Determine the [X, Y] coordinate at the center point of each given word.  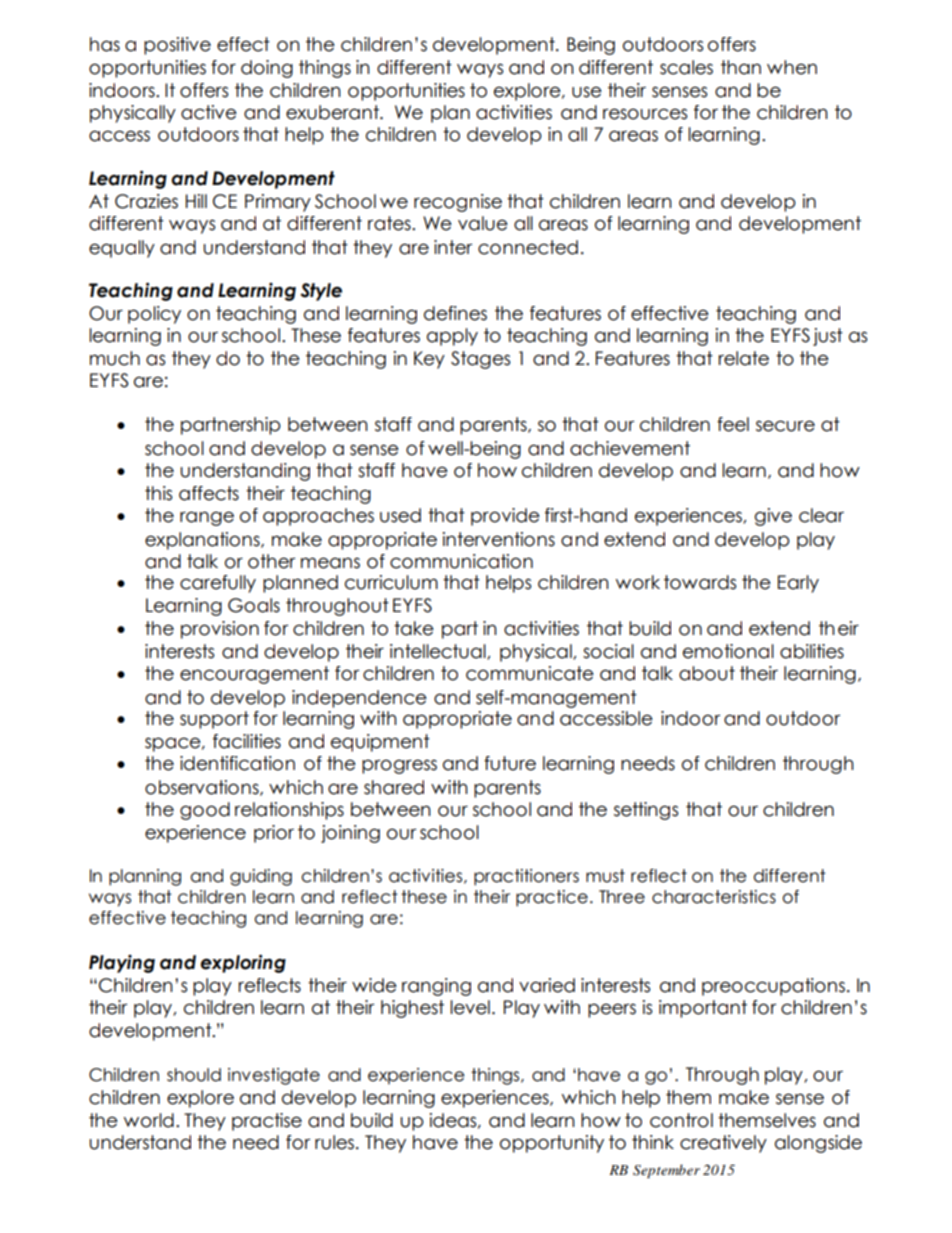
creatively [723, 1144]
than [741, 67]
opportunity [552, 1144]
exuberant [333, 112]
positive [177, 46]
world [149, 1120]
